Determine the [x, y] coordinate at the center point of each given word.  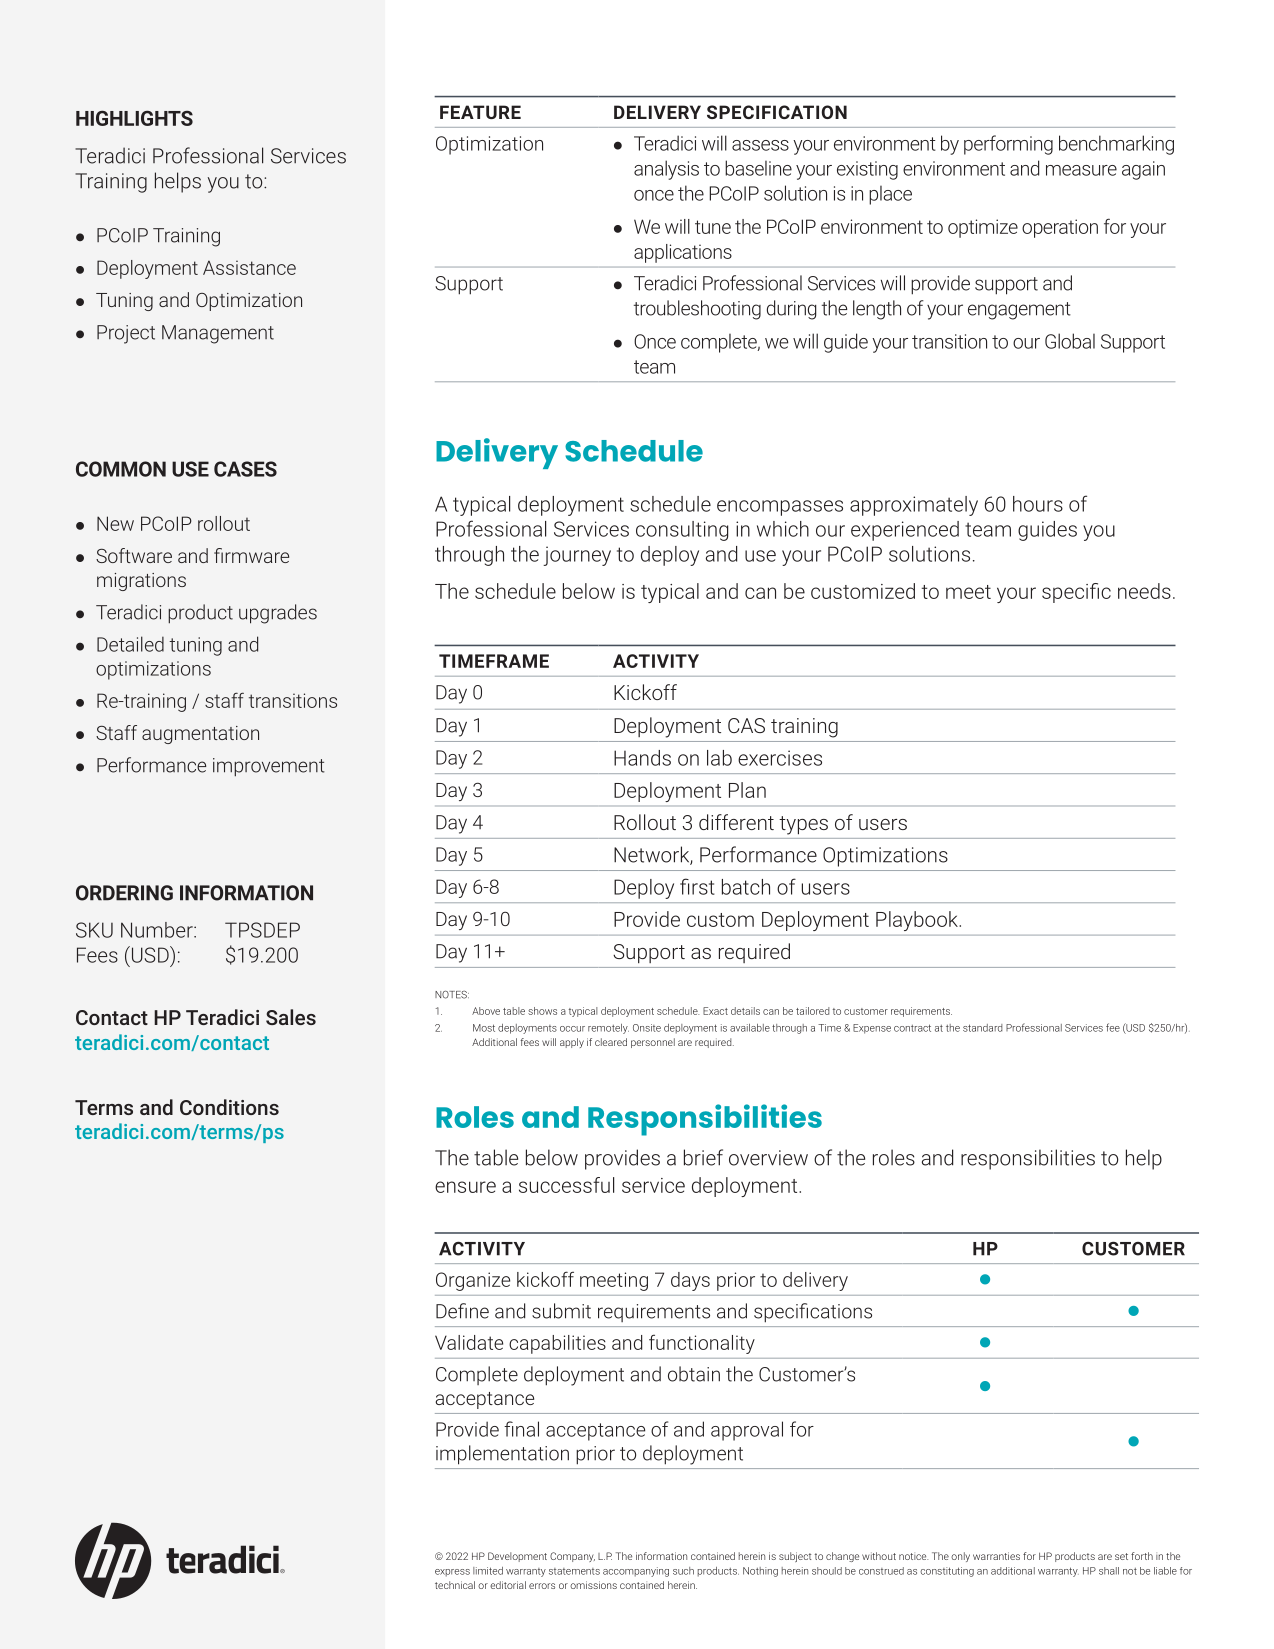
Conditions [229, 1107]
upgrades [278, 614]
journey [577, 556]
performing [1008, 145]
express [452, 1573]
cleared [611, 1042]
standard [983, 1028]
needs [1144, 591]
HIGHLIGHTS [134, 118]
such [683, 1571]
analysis [666, 170]
